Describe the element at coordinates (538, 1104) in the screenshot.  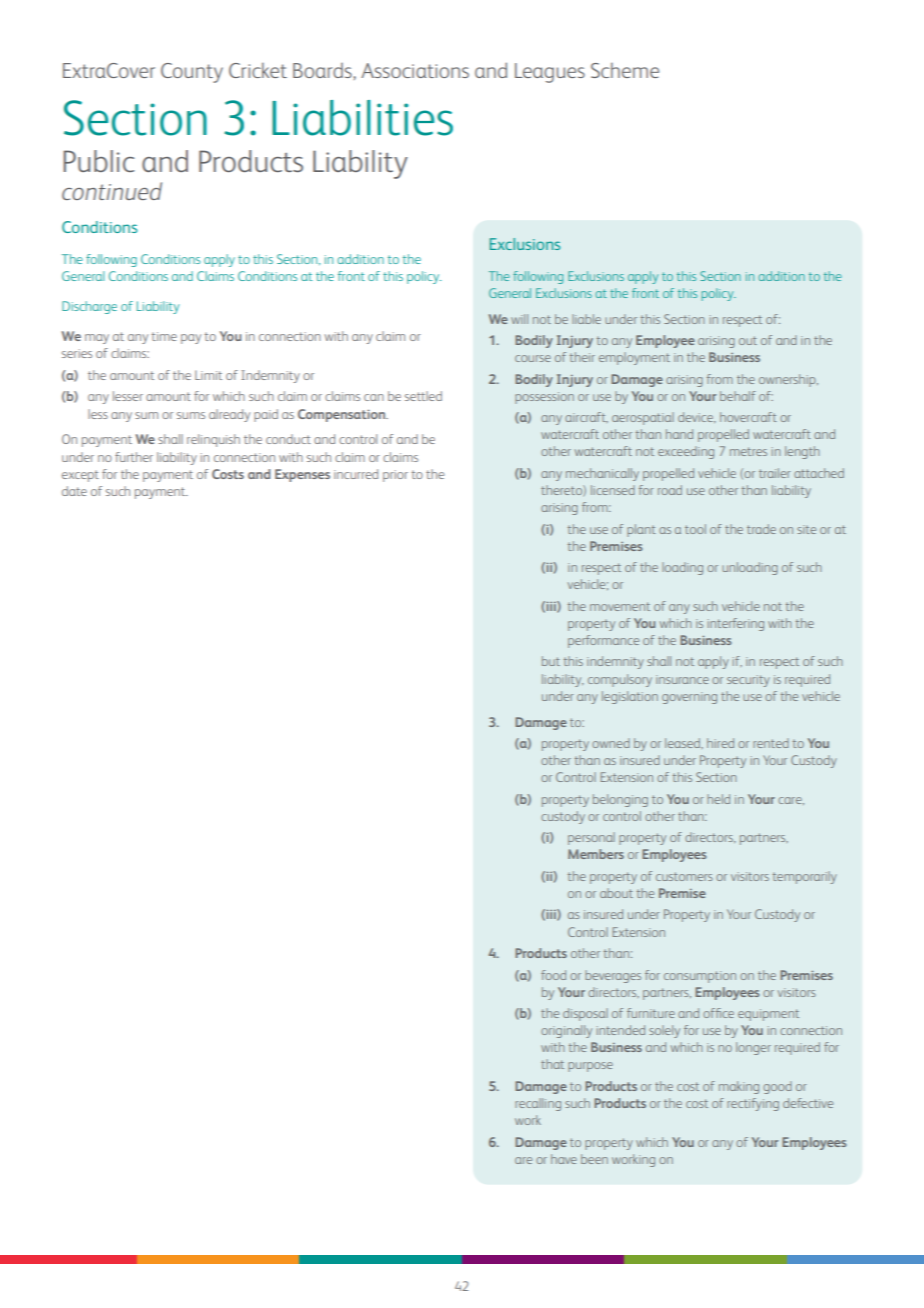
I see `recalling` at that location.
